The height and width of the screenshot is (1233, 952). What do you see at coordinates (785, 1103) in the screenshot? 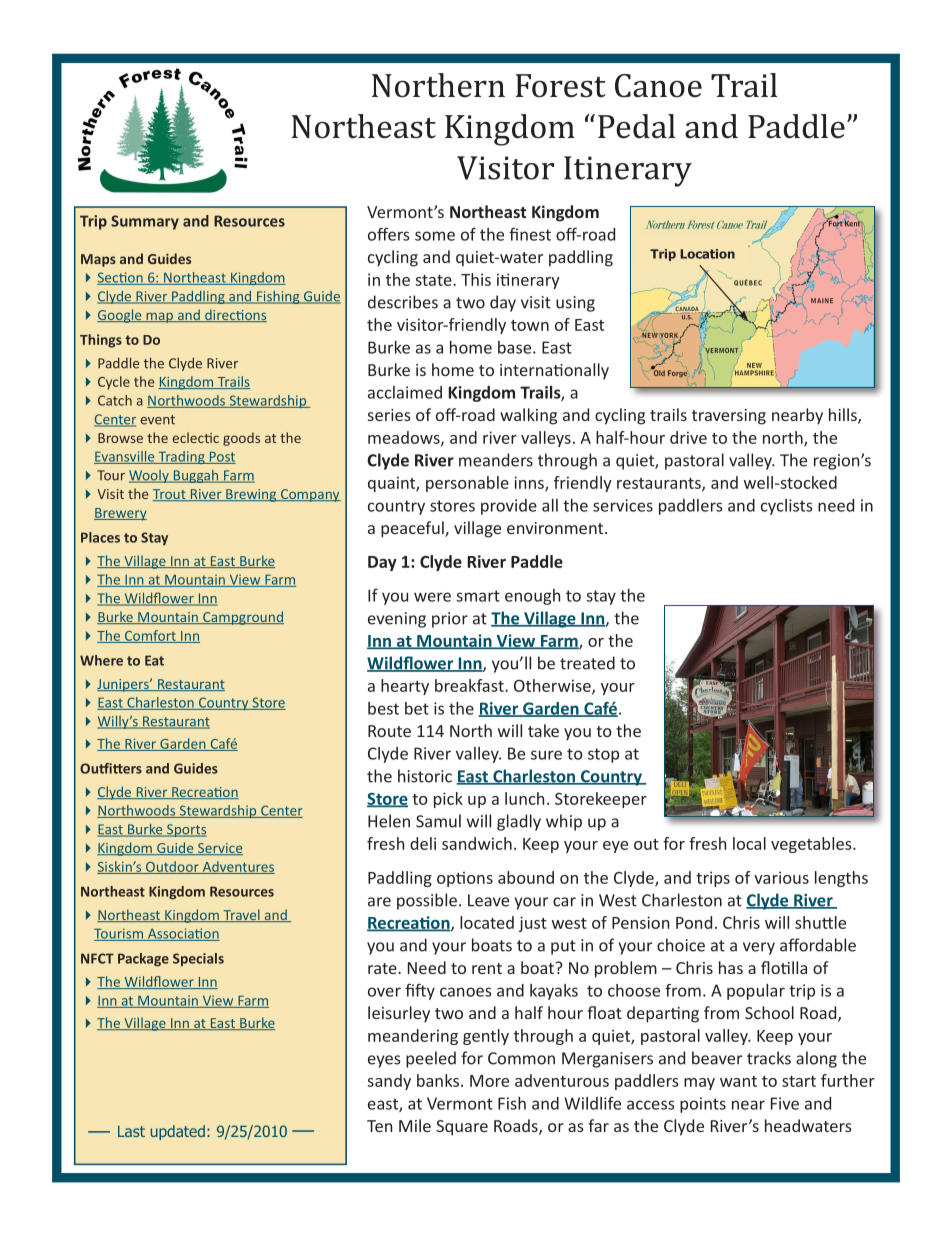
I see `Five` at bounding box center [785, 1103].
